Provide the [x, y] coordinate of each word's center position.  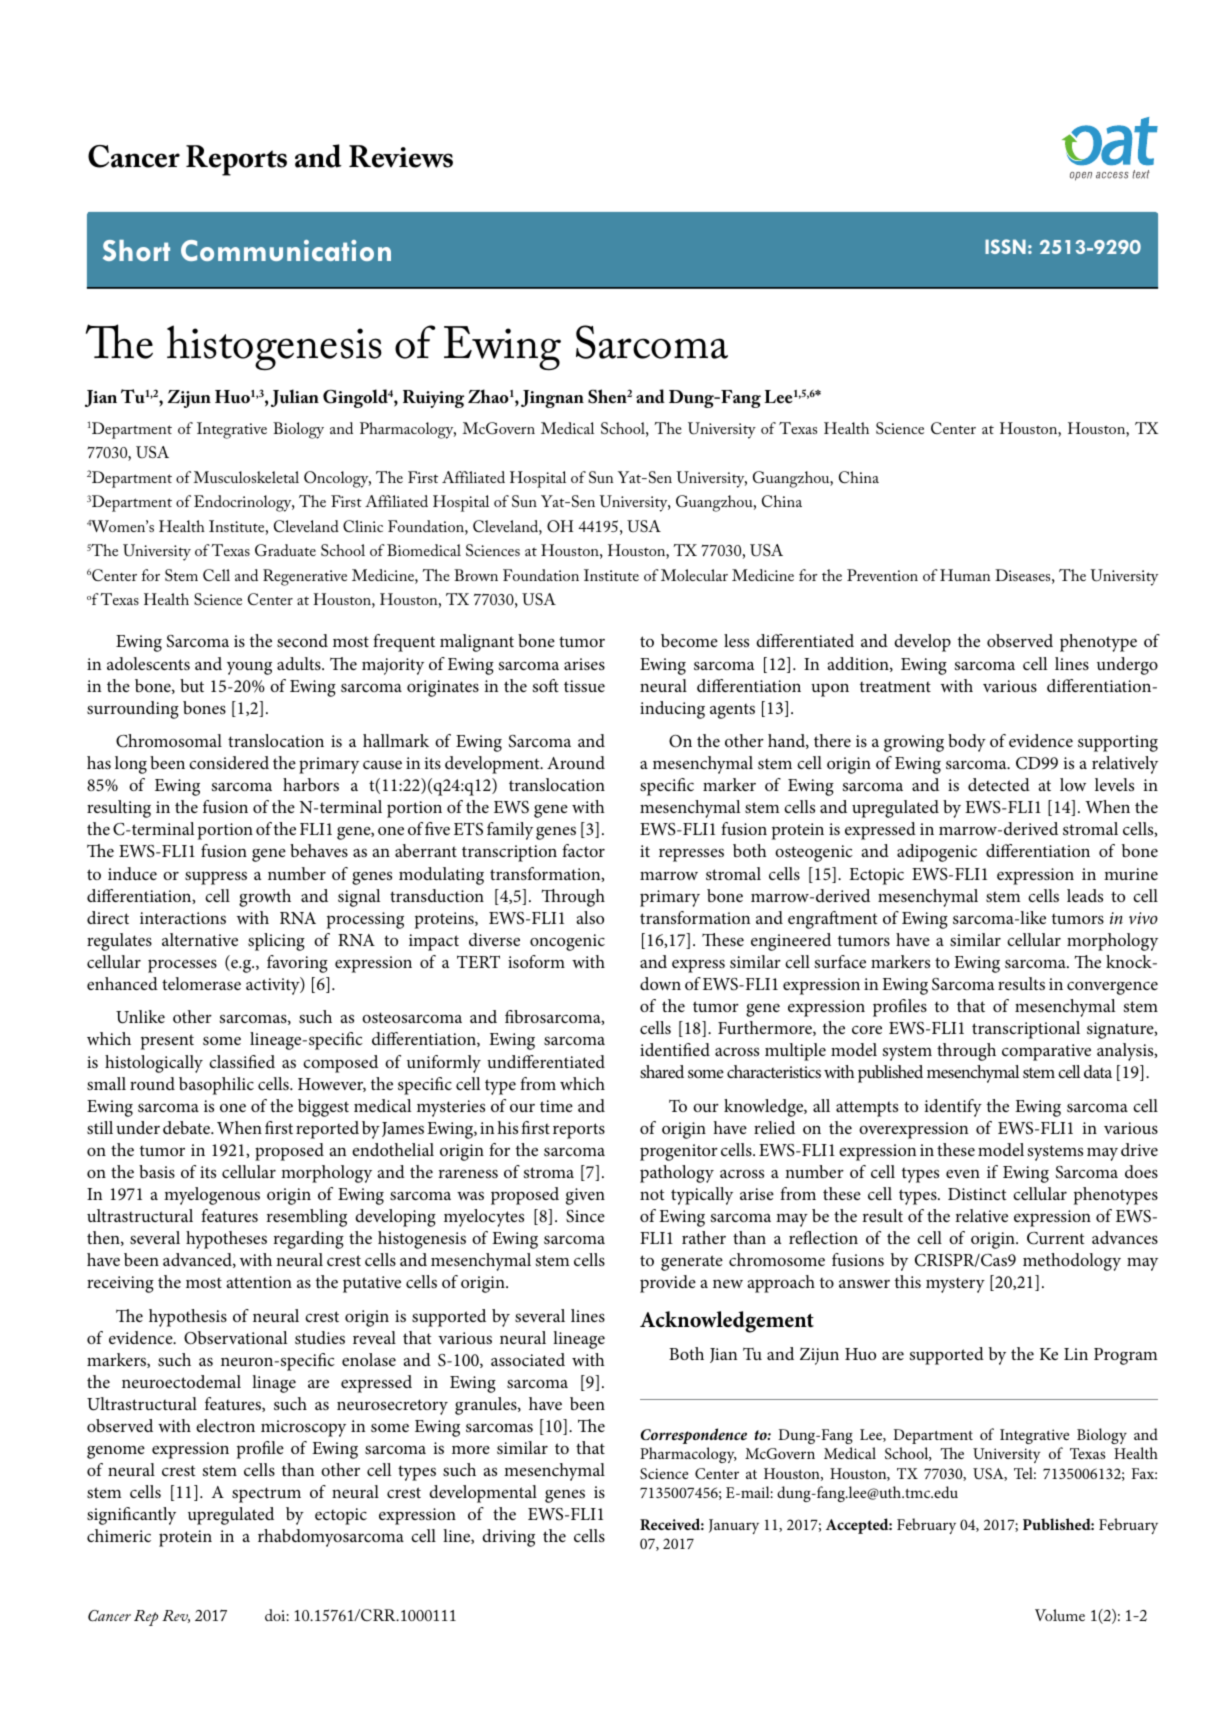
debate [187, 1127]
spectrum [266, 1495]
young [249, 668]
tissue [584, 686]
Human [965, 575]
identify [953, 1108]
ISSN [1005, 246]
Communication [286, 250]
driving [508, 1538]
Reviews [401, 156]
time [556, 1106]
